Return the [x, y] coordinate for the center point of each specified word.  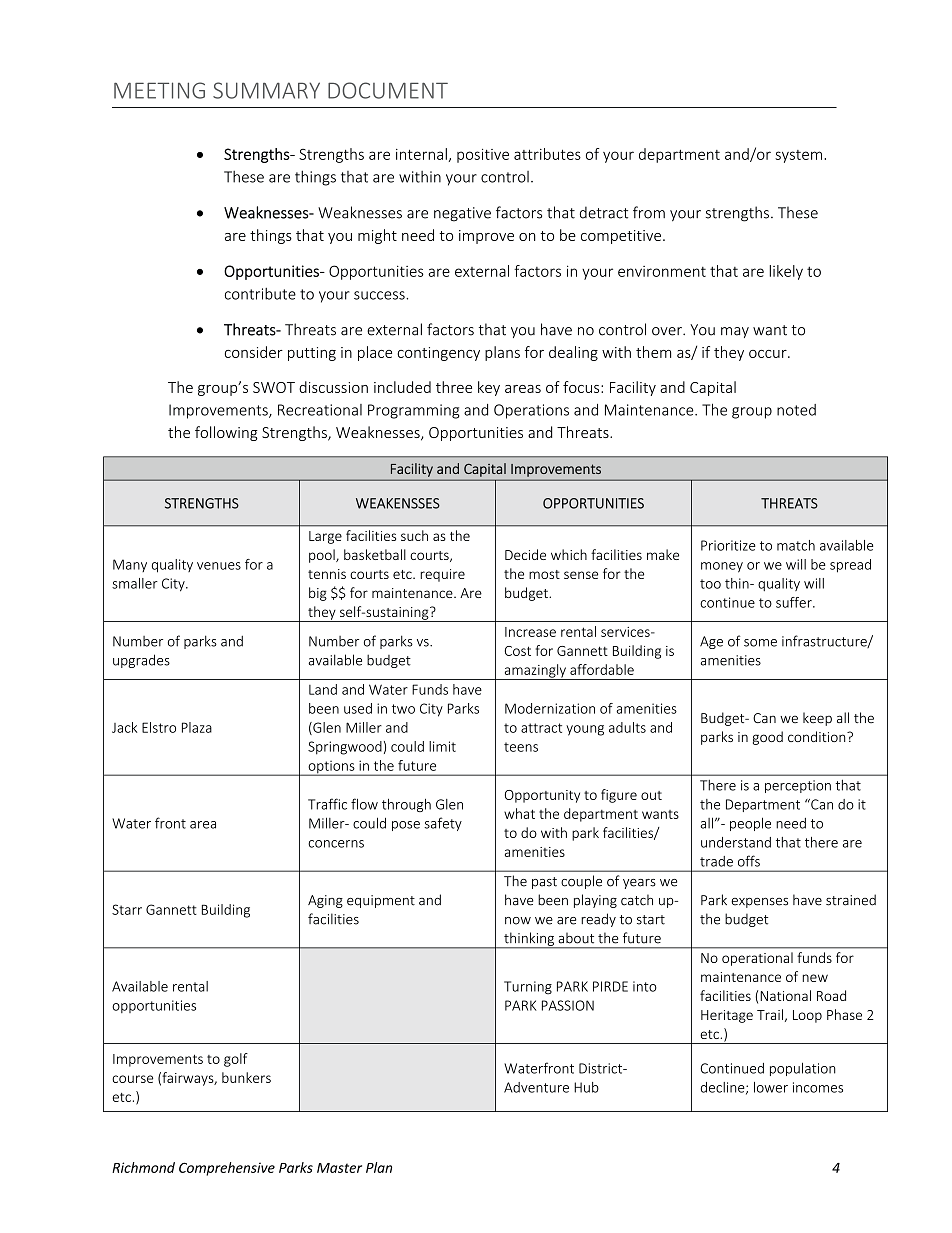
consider [254, 352]
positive [483, 156]
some [760, 643]
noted [796, 410]
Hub [586, 1087]
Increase [530, 632]
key [489, 388]
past [544, 883]
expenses [759, 903]
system [798, 156]
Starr [127, 909]
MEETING [159, 90]
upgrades [141, 661]
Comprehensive [227, 1169]
